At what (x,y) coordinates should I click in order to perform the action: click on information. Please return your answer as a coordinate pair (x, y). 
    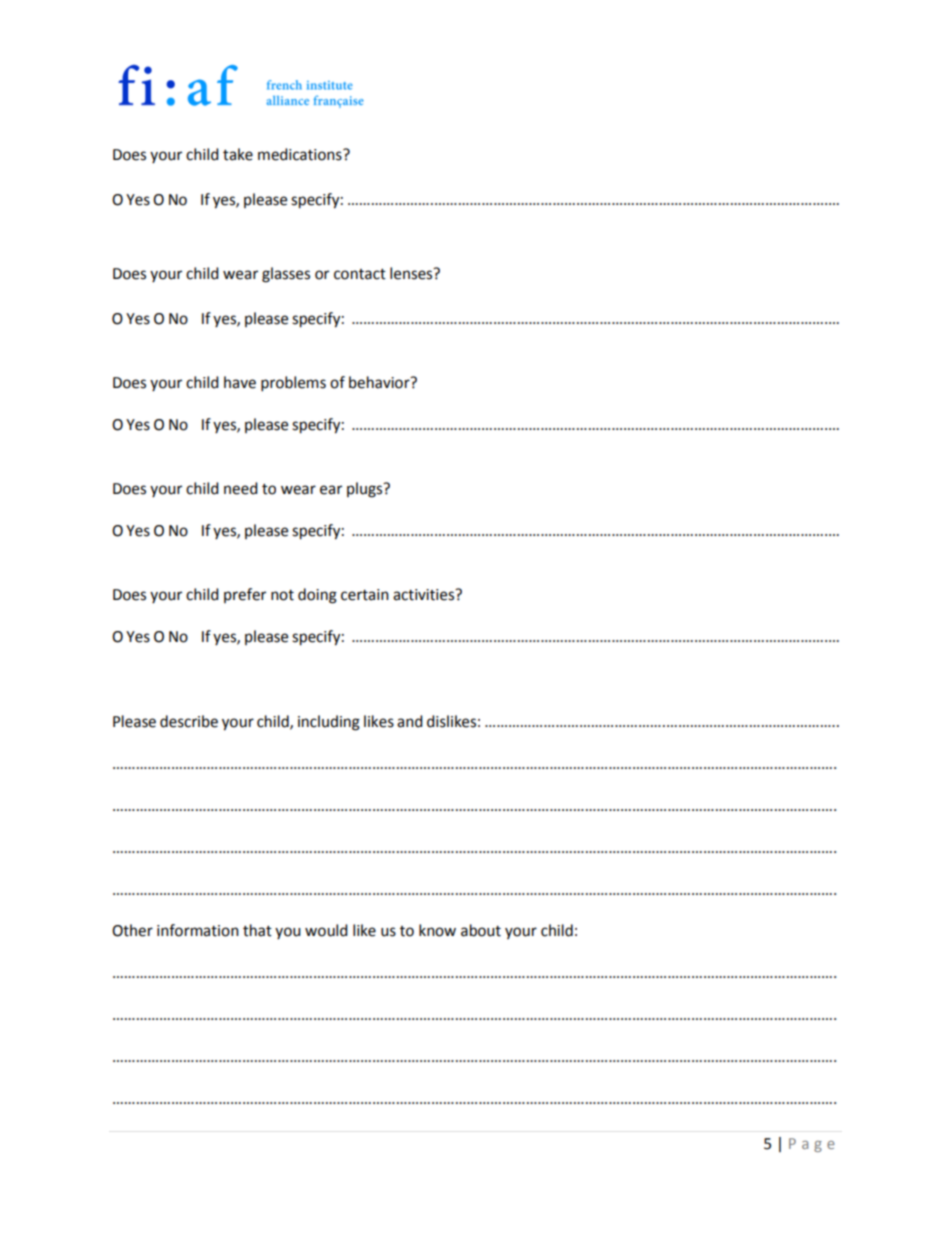
    Looking at the image, I should click on (198, 930).
